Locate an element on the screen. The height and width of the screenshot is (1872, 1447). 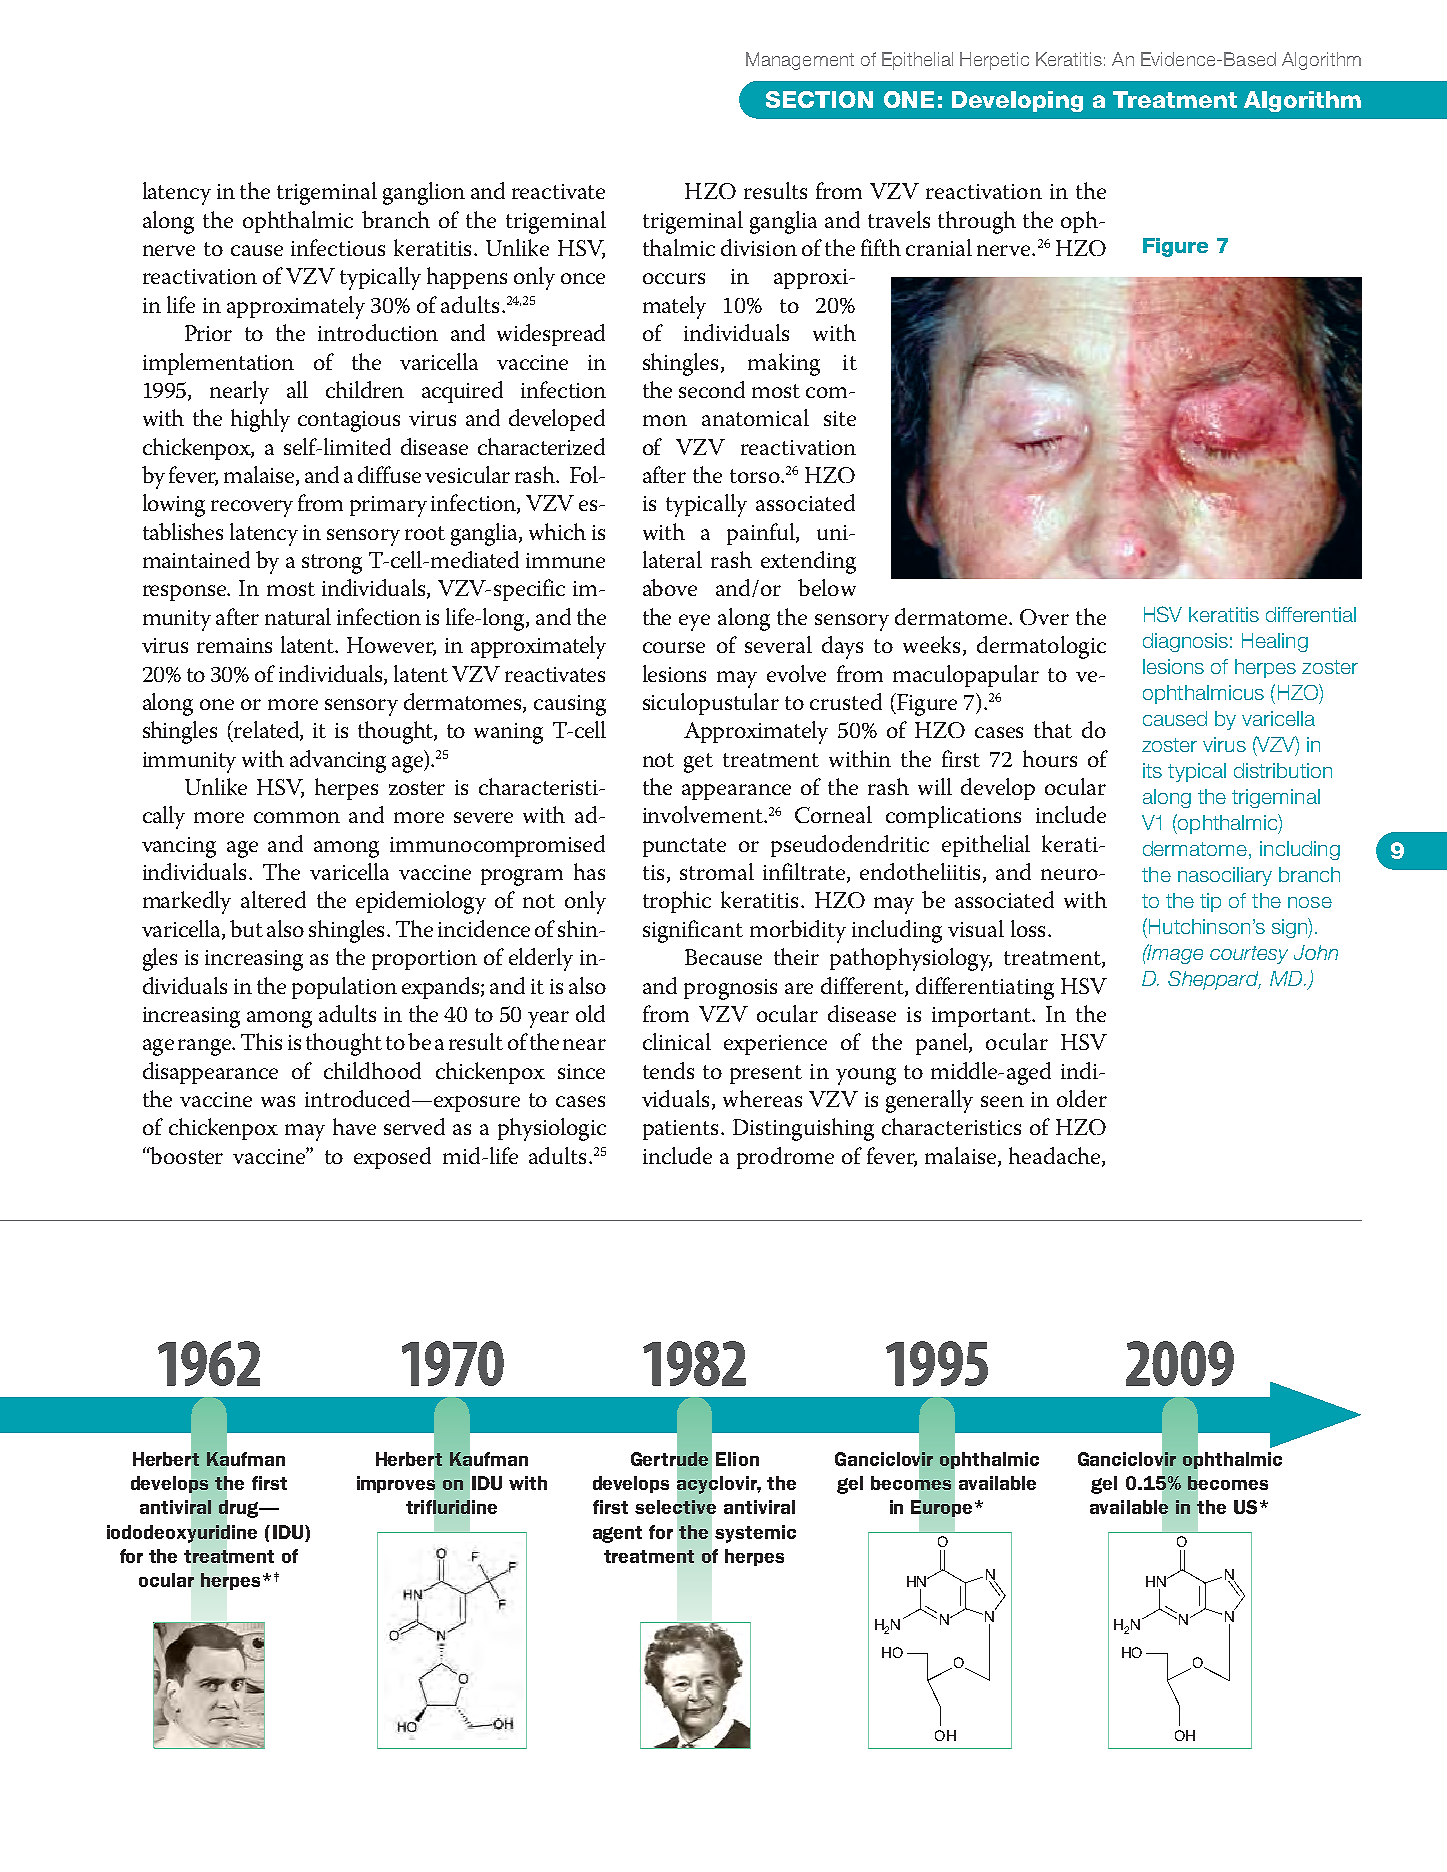
Section is located at coordinates (819, 99).
